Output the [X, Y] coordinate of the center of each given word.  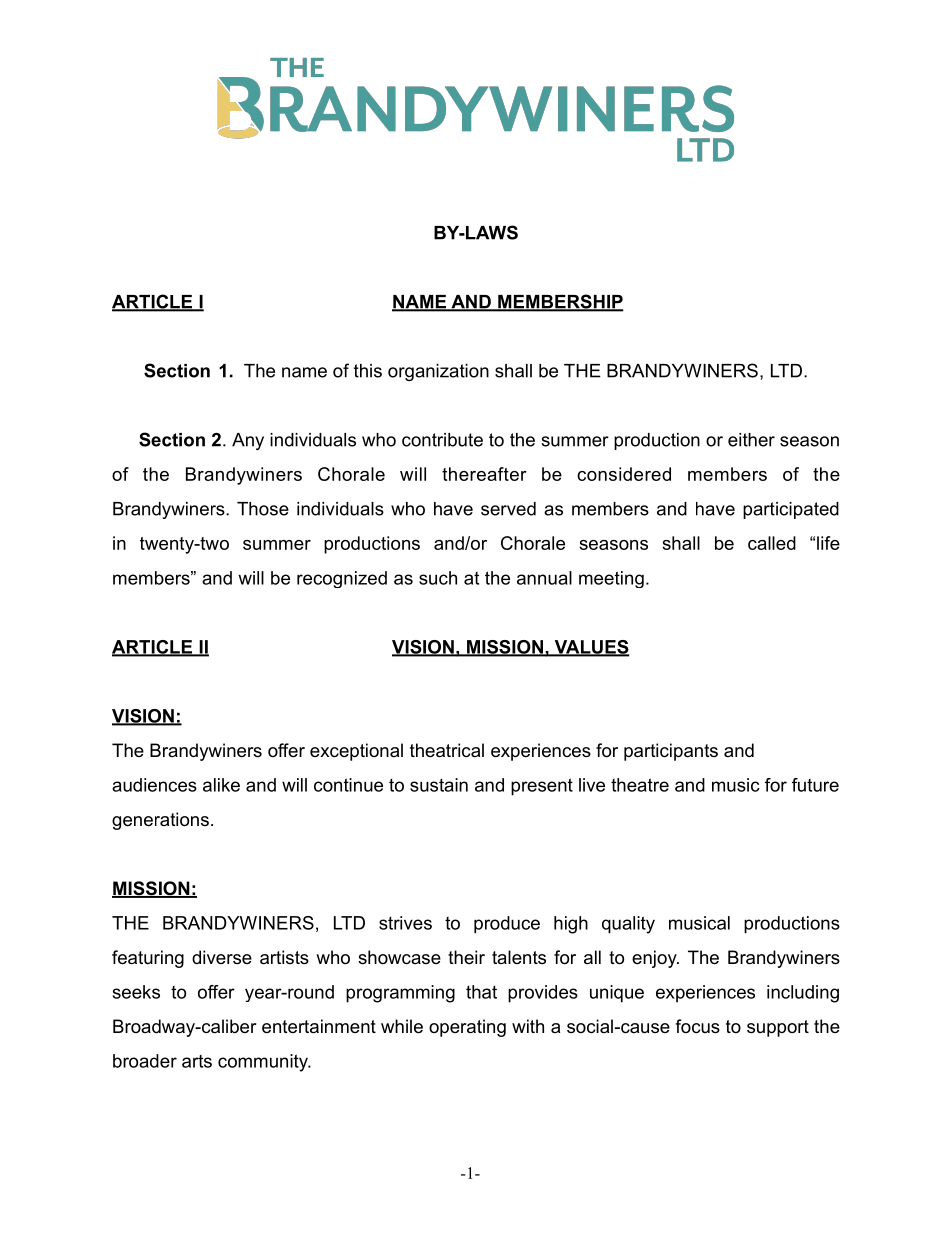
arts [197, 1061]
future [815, 785]
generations [160, 821]
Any [248, 441]
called [772, 543]
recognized [342, 579]
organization [438, 372]
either [751, 440]
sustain [439, 785]
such [438, 578]
